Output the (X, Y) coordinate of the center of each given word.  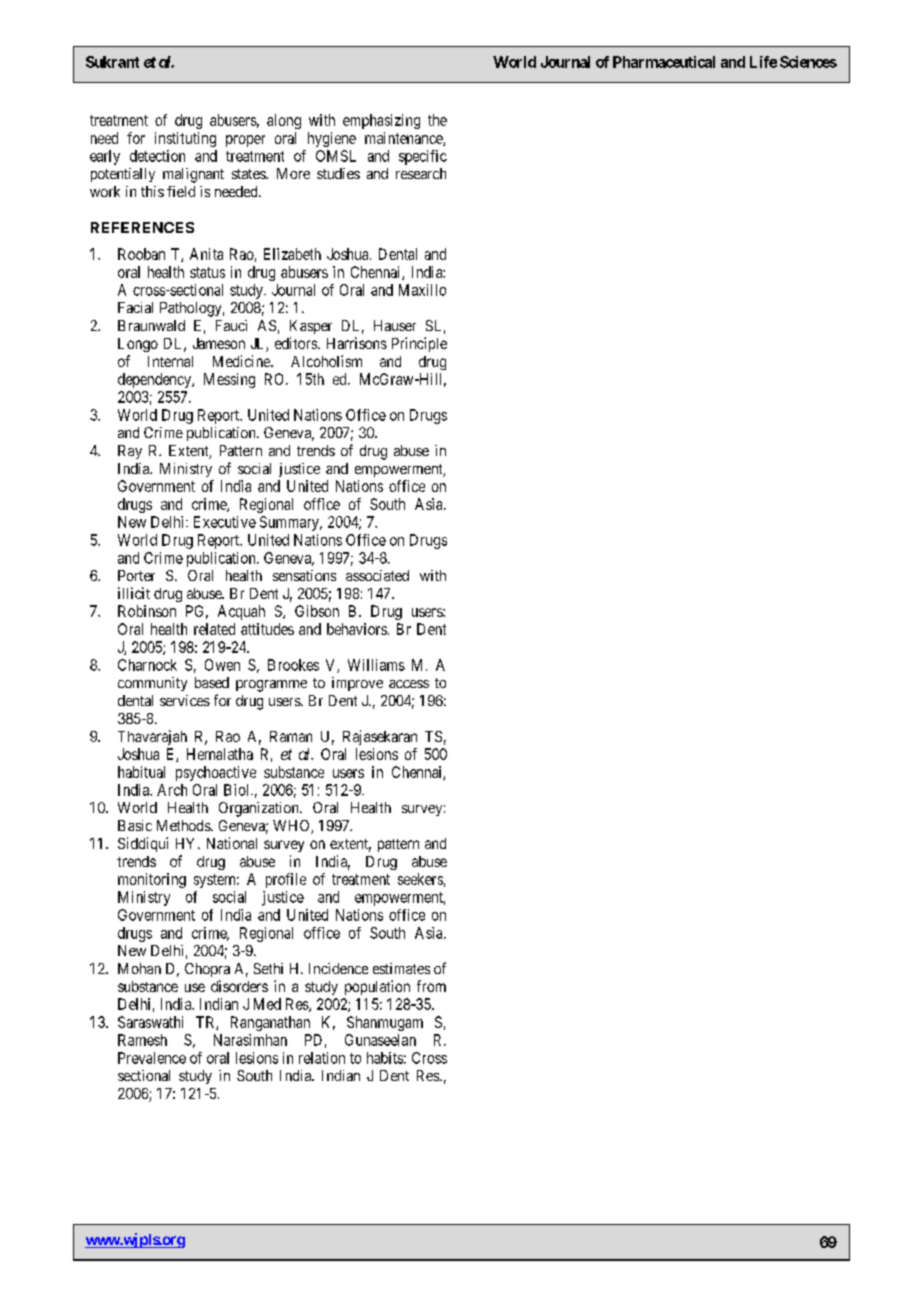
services (185, 700)
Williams (376, 665)
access (409, 684)
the (437, 120)
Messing (229, 380)
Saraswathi (150, 1022)
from (431, 986)
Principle (419, 344)
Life (763, 62)
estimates (401, 968)
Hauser (395, 325)
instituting (185, 139)
